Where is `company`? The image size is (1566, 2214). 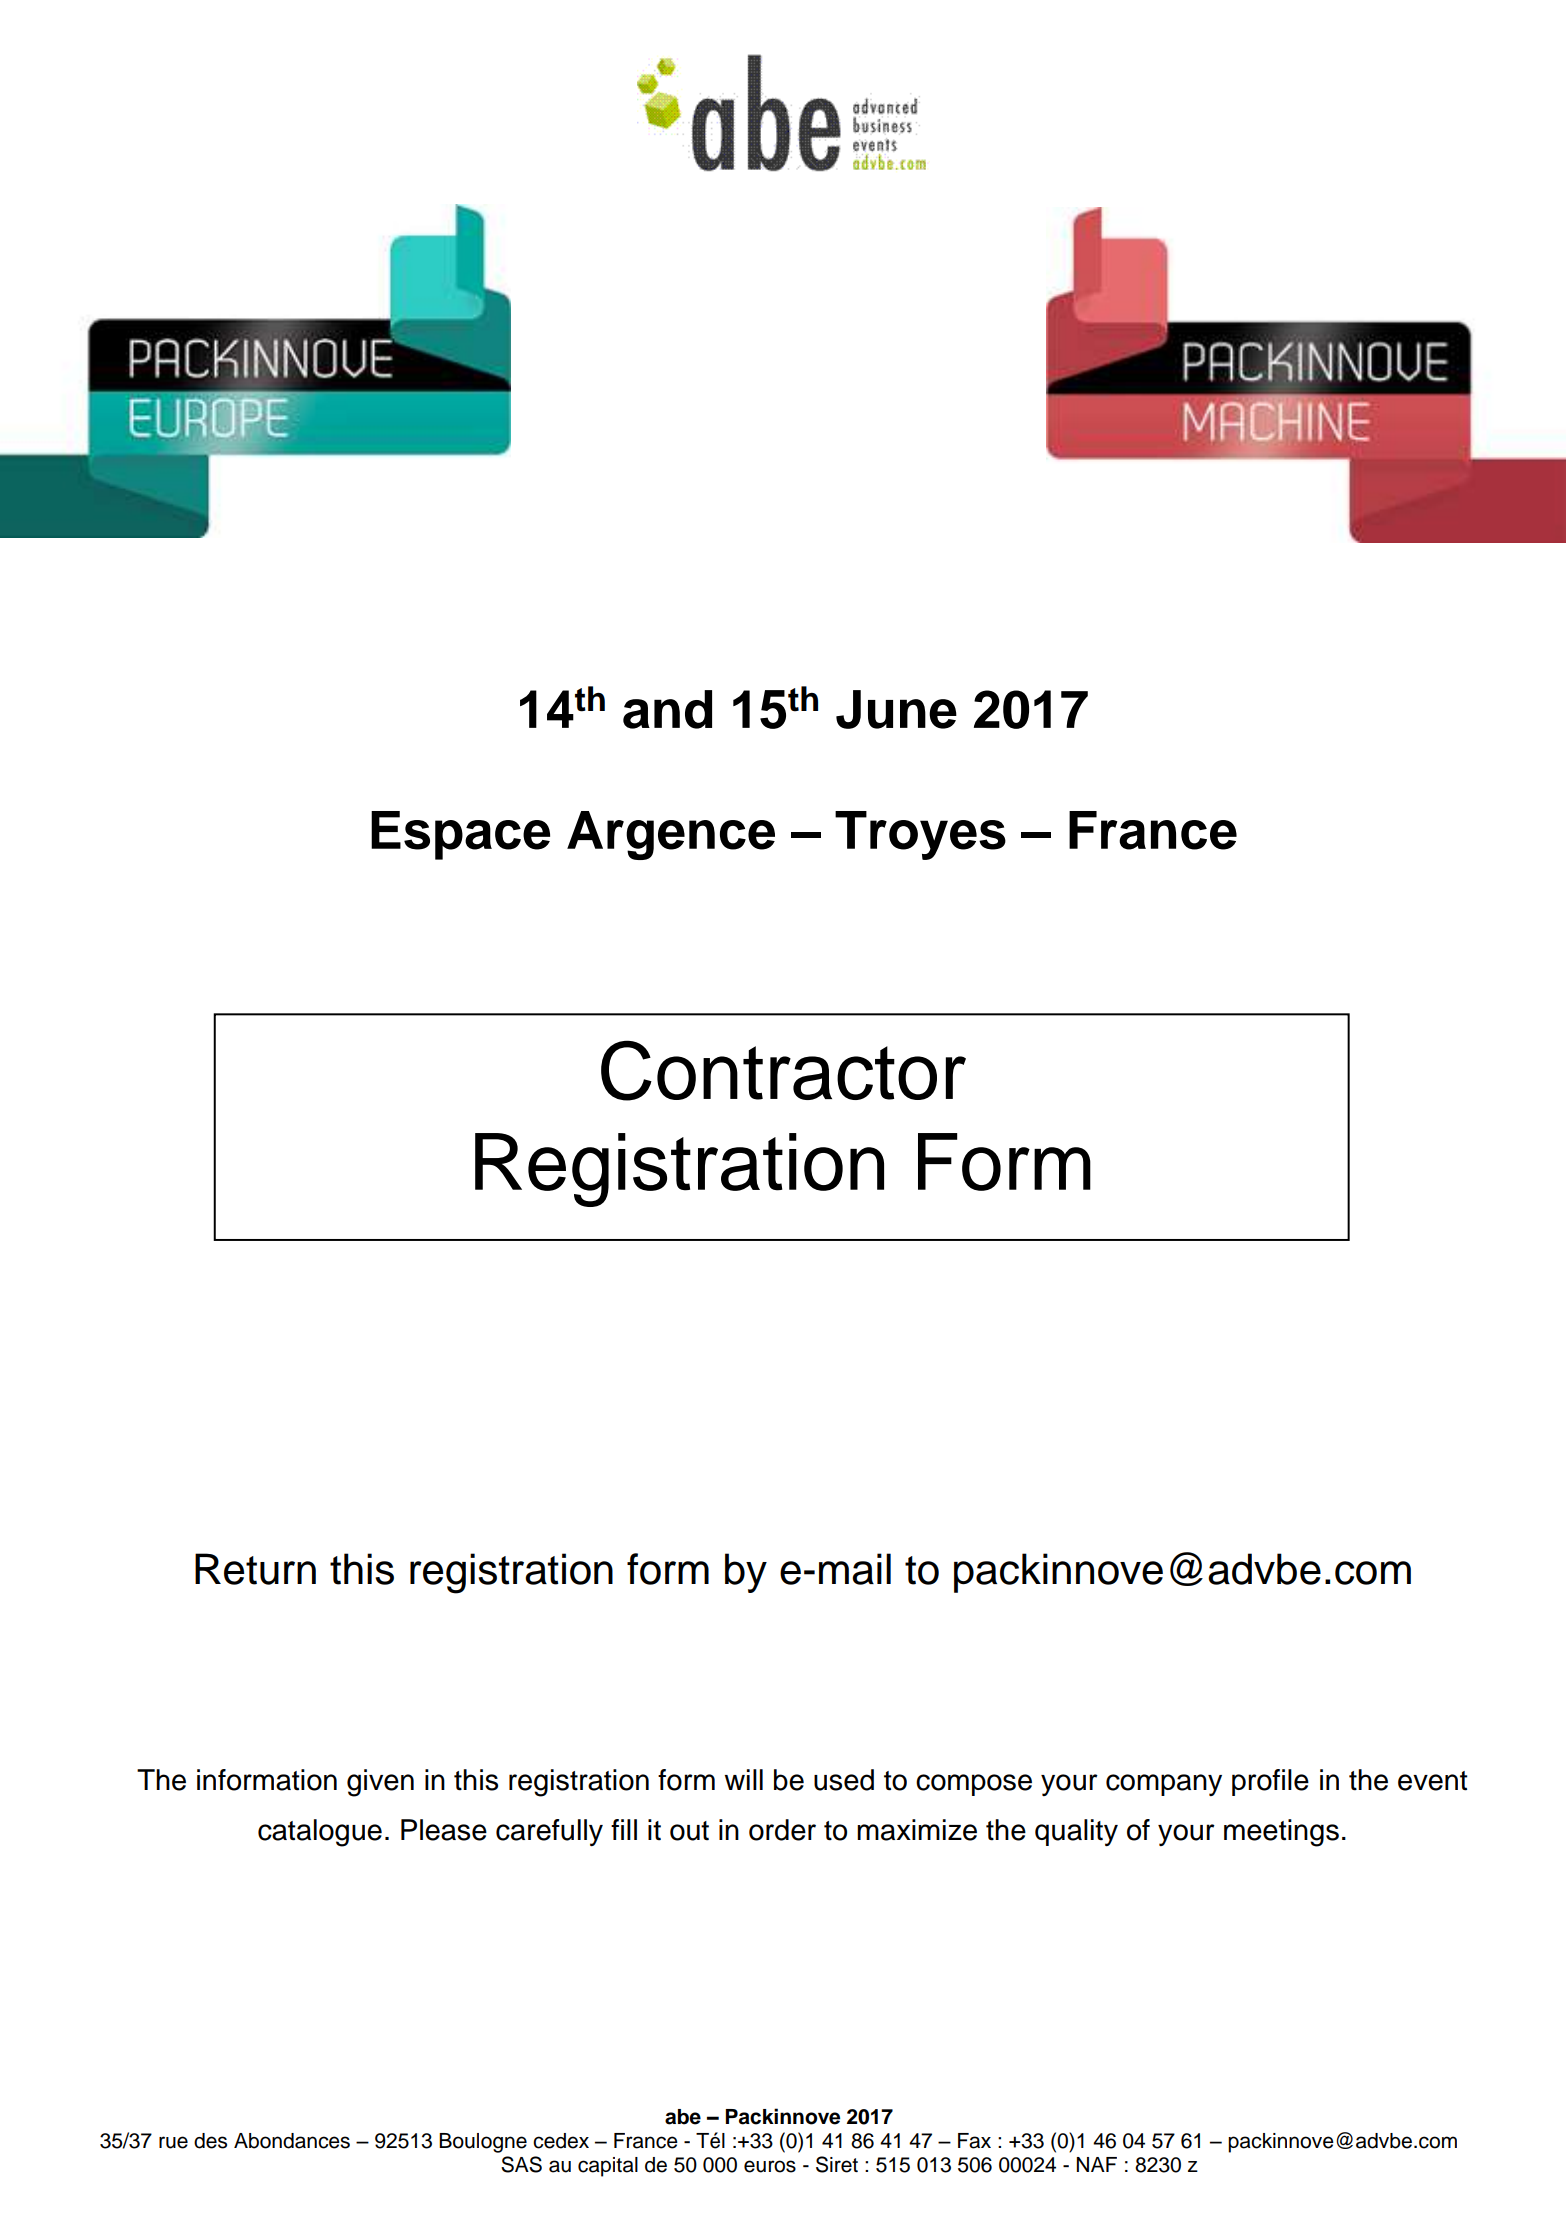
company is located at coordinates (1164, 1785).
